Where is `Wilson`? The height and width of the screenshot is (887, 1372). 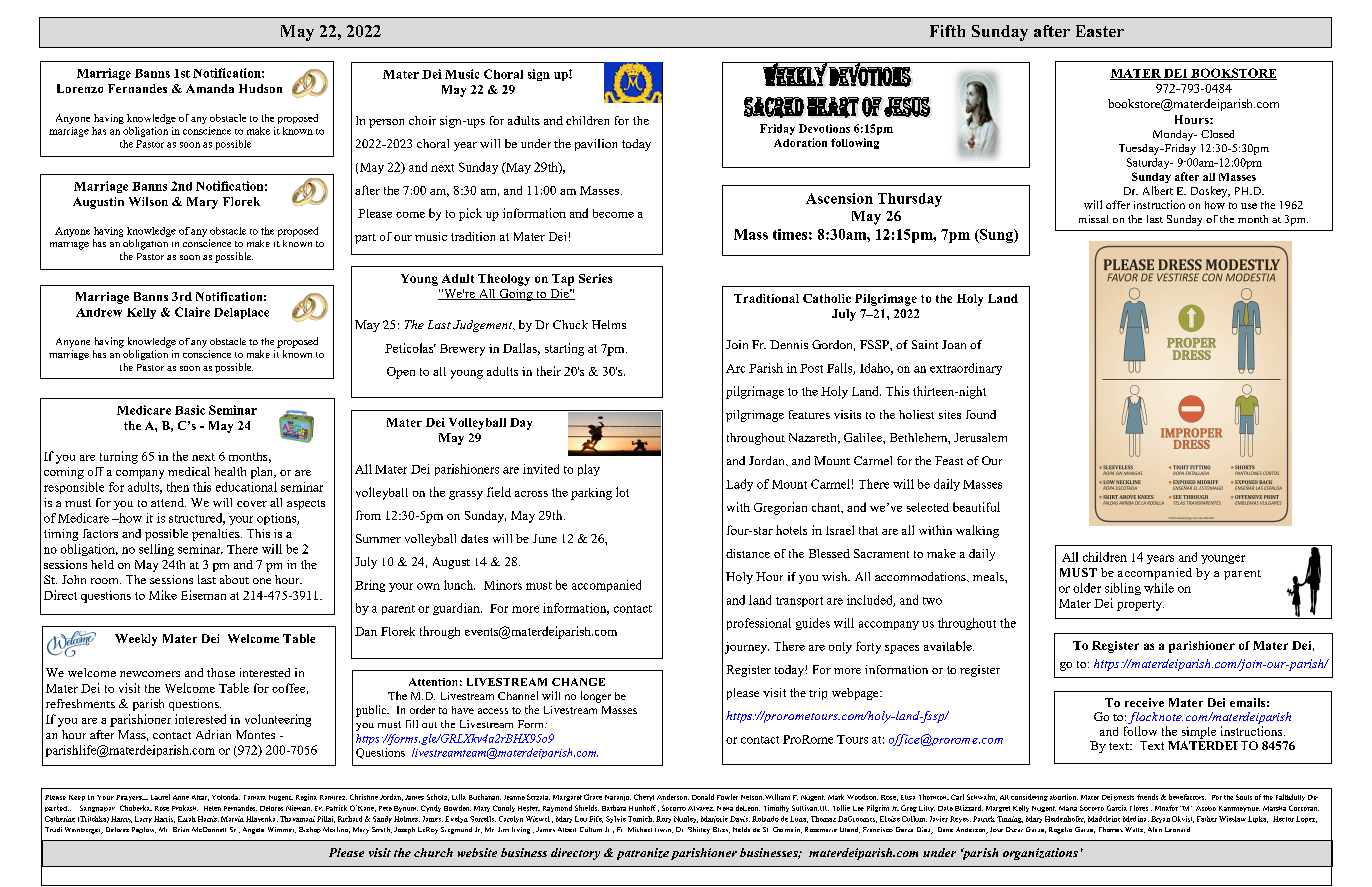 Wilson is located at coordinates (148, 201).
